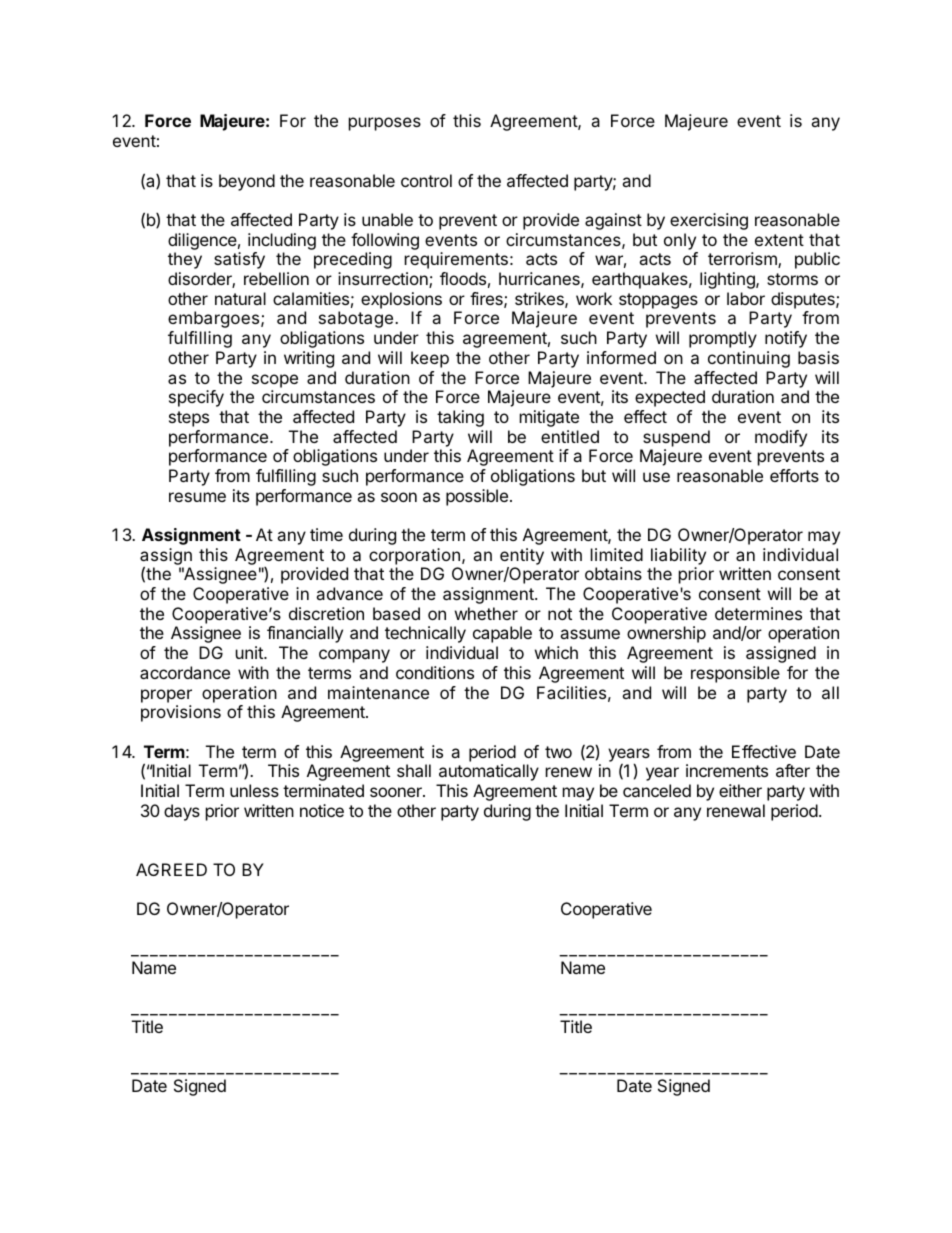  Describe the element at coordinates (489, 772) in the screenshot. I see `automatically` at that location.
